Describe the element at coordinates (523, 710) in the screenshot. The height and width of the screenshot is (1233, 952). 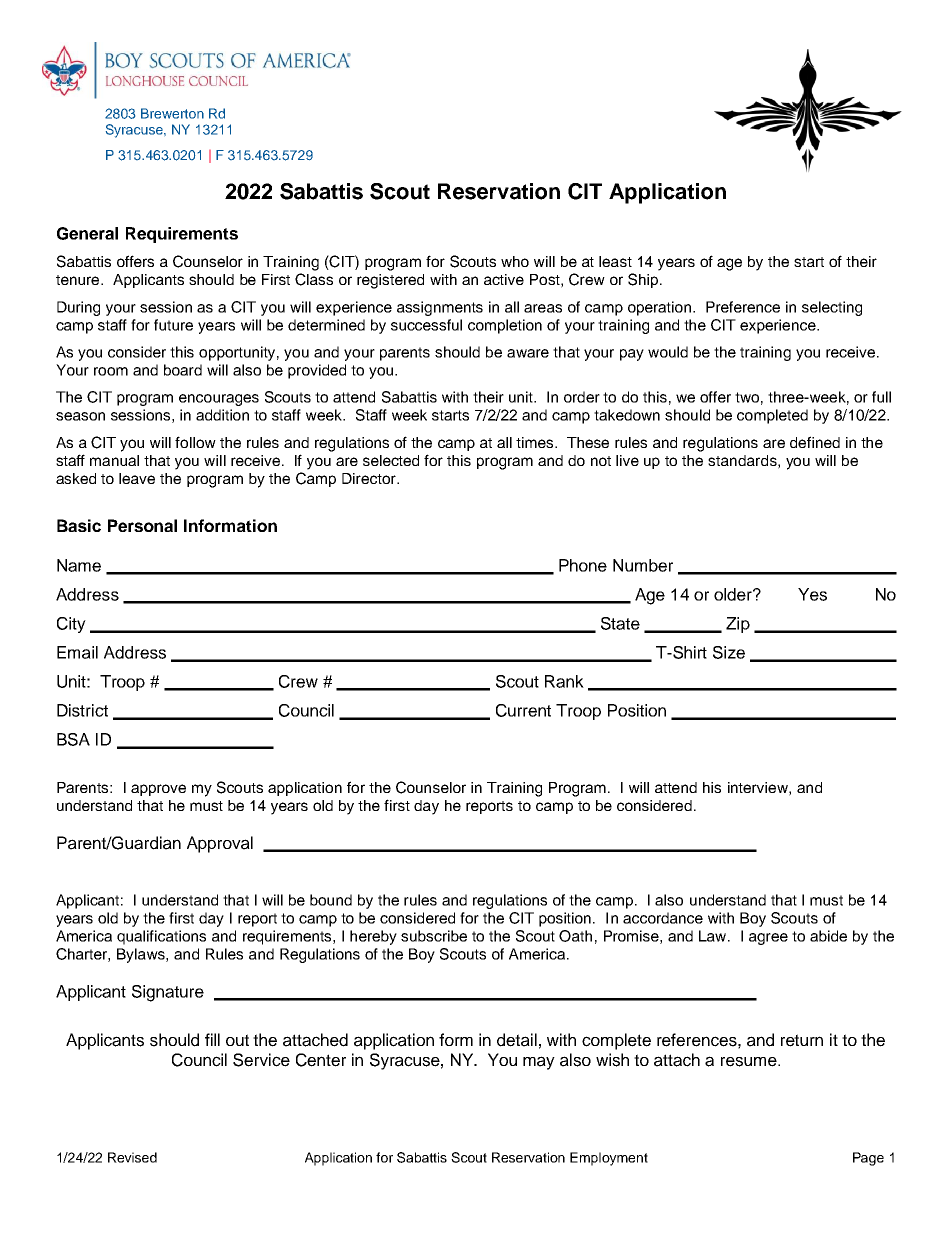
I see `Current` at that location.
